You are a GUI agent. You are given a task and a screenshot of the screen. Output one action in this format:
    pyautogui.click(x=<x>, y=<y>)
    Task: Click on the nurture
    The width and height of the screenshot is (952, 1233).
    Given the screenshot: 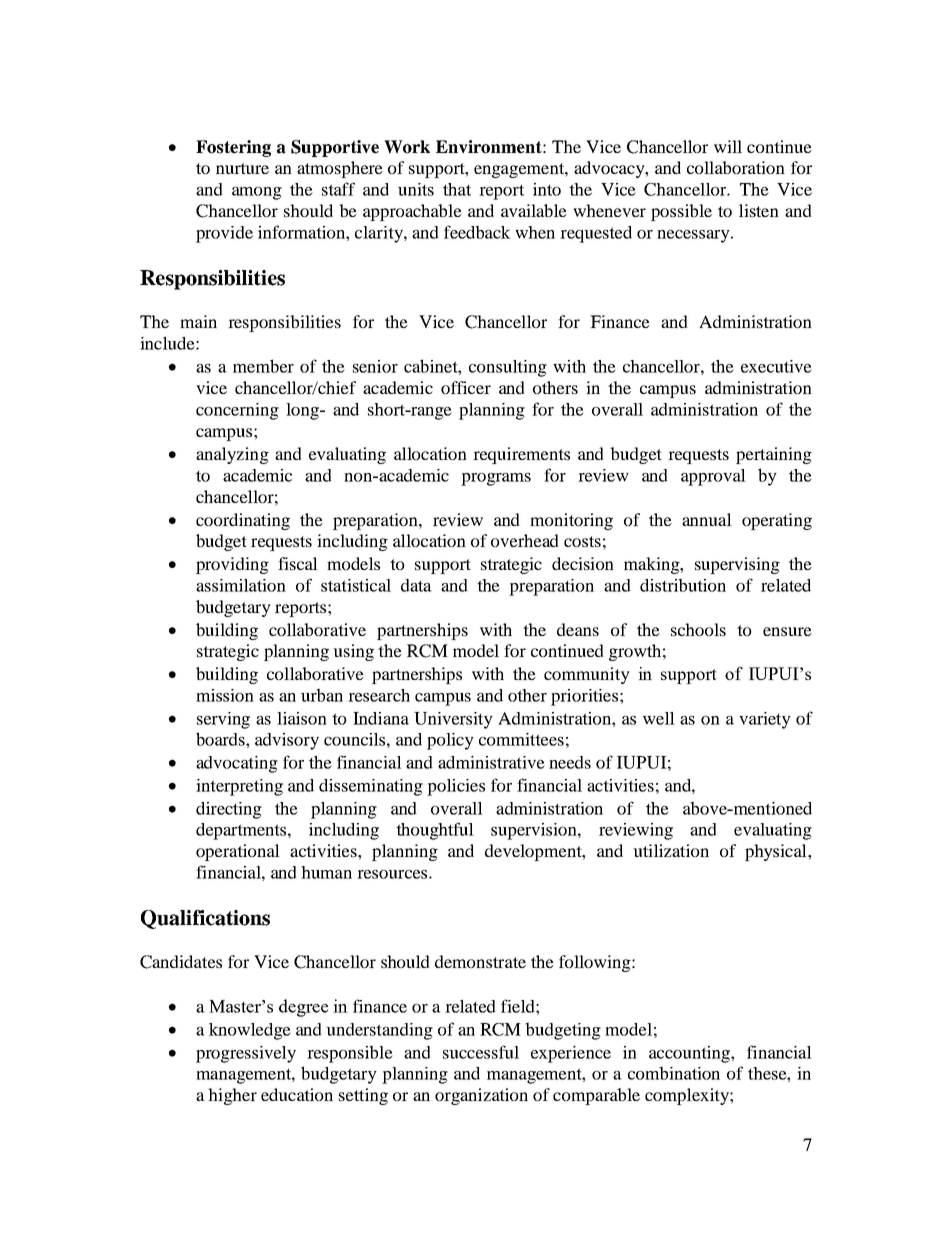 What is the action you would take?
    pyautogui.click(x=242, y=168)
